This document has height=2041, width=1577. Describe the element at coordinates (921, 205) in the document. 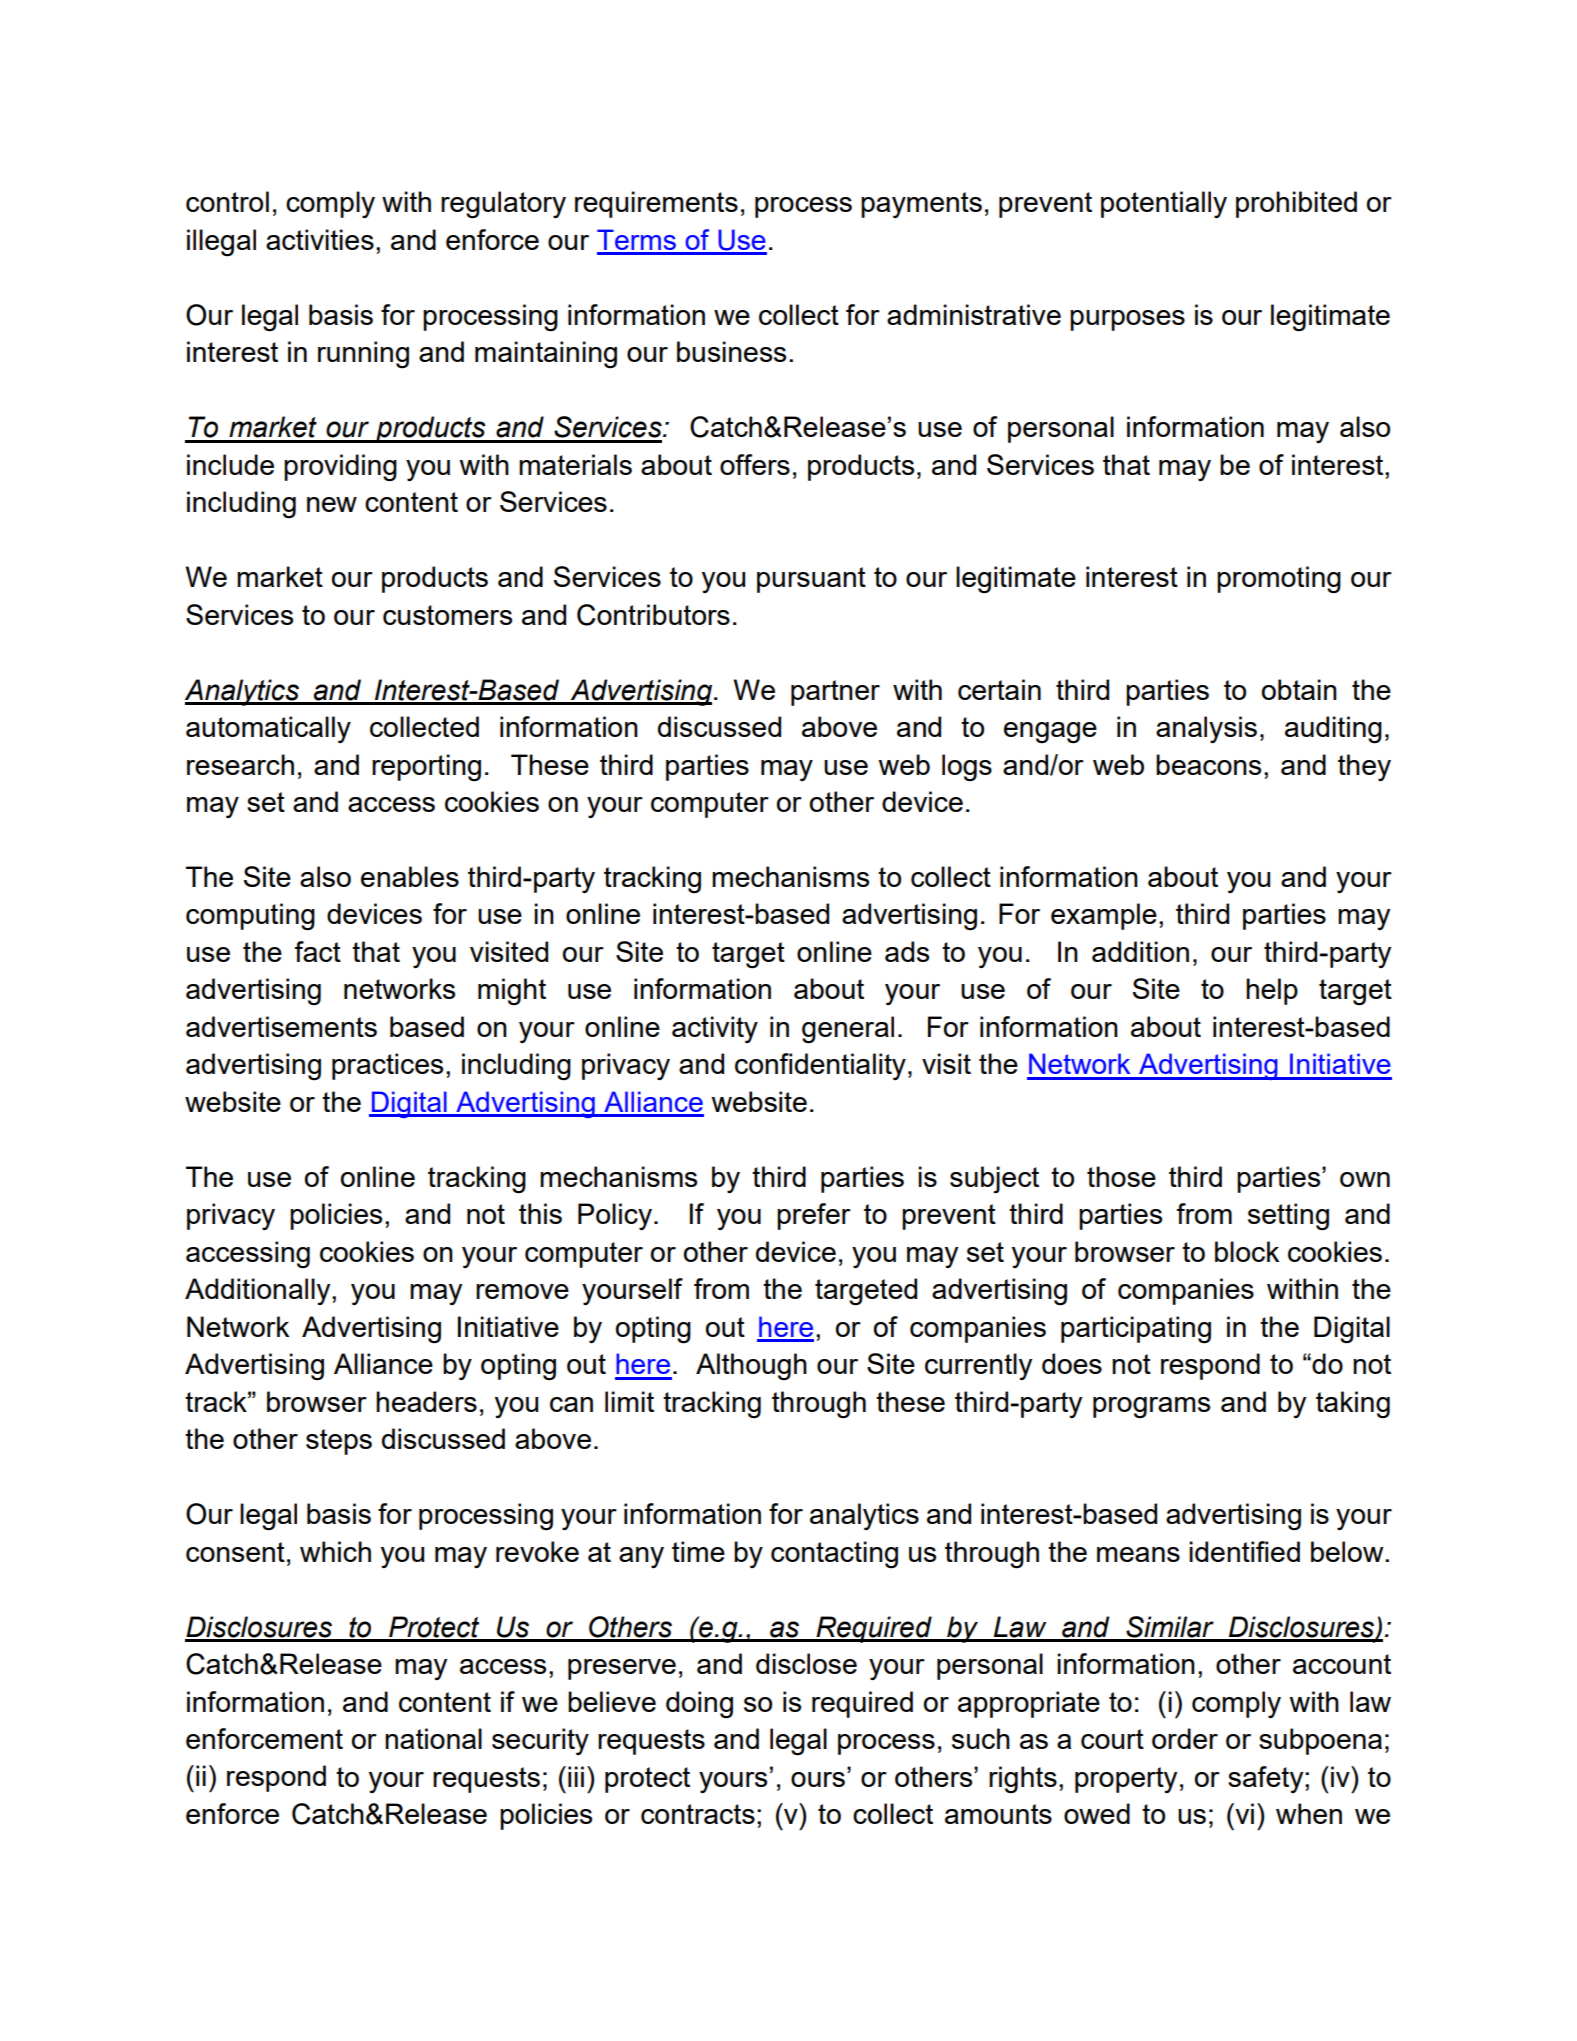

I see `payments` at that location.
